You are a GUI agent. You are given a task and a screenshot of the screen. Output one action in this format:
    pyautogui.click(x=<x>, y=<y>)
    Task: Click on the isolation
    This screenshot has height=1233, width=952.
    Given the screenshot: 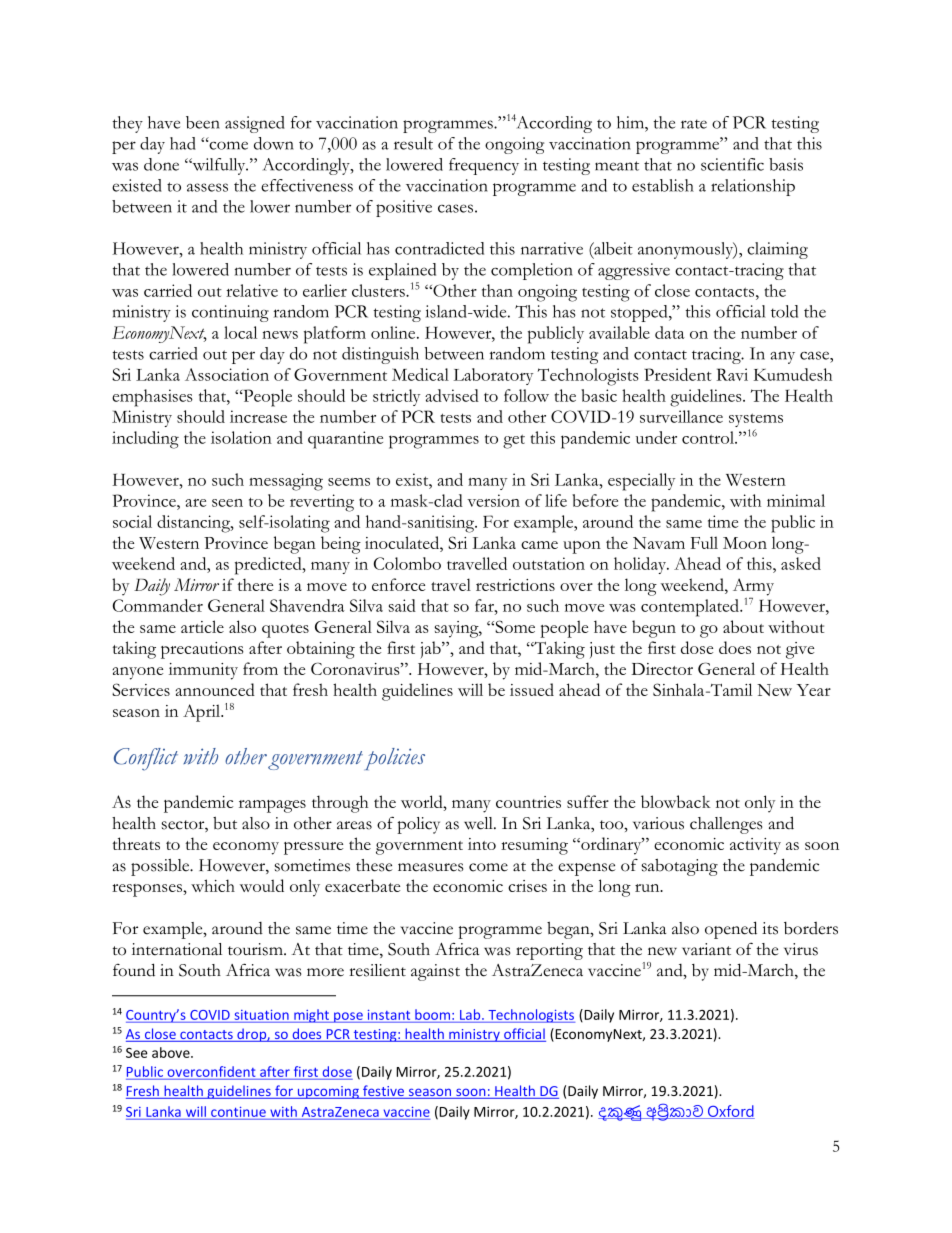 What is the action you would take?
    pyautogui.click(x=241, y=437)
